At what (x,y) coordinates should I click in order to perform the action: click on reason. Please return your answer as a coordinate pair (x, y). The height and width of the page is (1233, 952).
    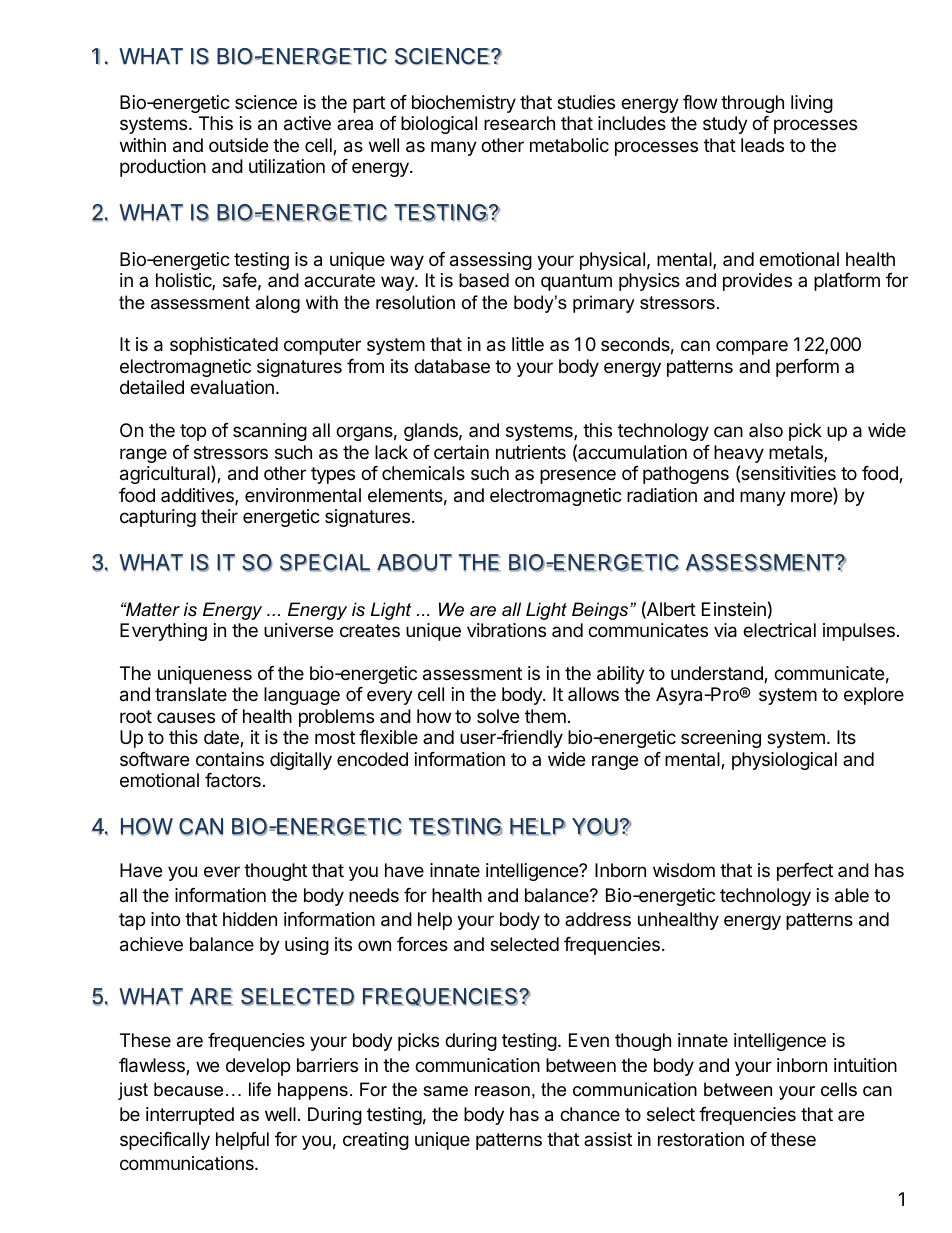
    Looking at the image, I should click on (502, 1091).
